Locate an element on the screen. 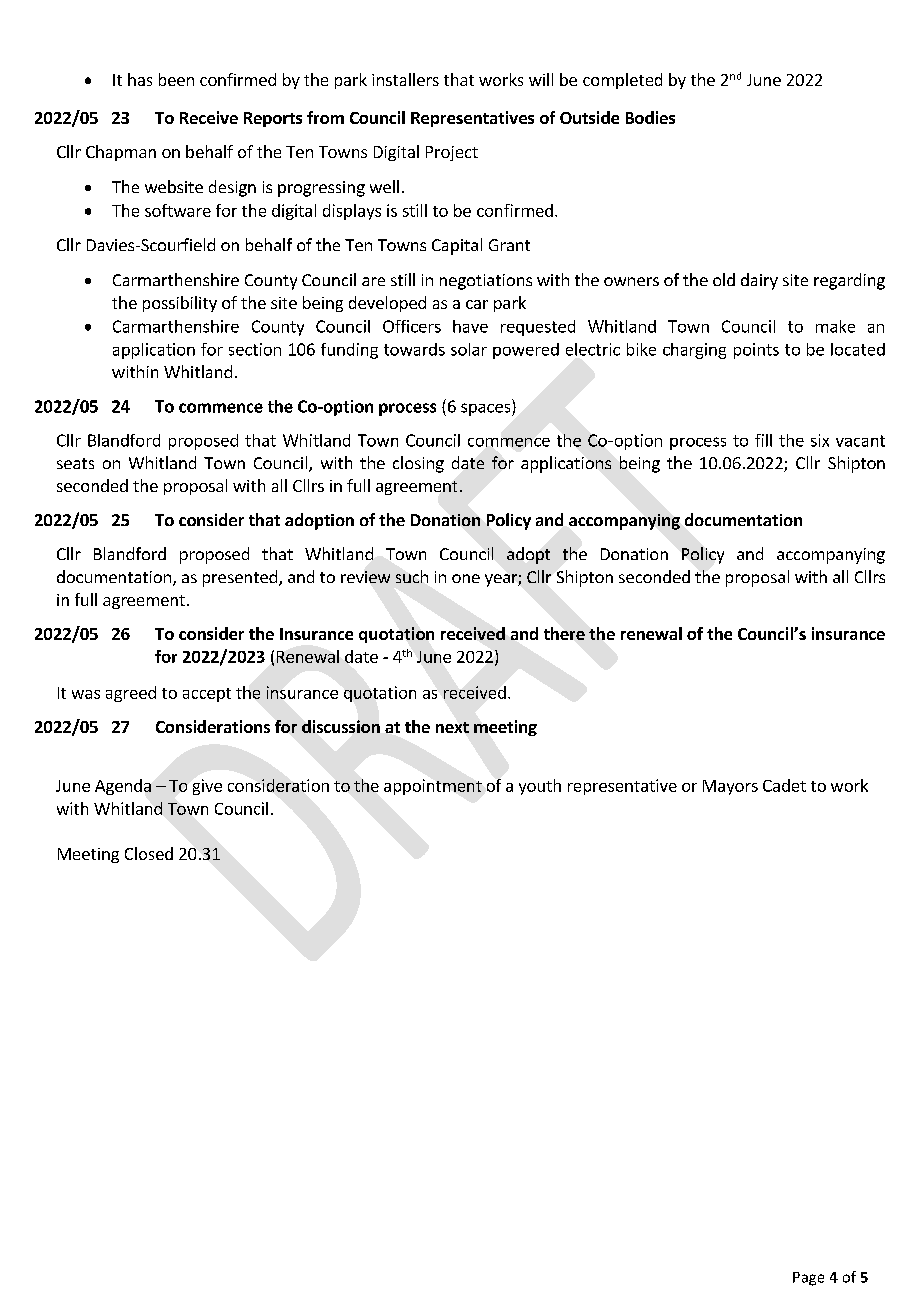 Image resolution: width=924 pixels, height=1308 pixels. Project is located at coordinates (452, 153).
